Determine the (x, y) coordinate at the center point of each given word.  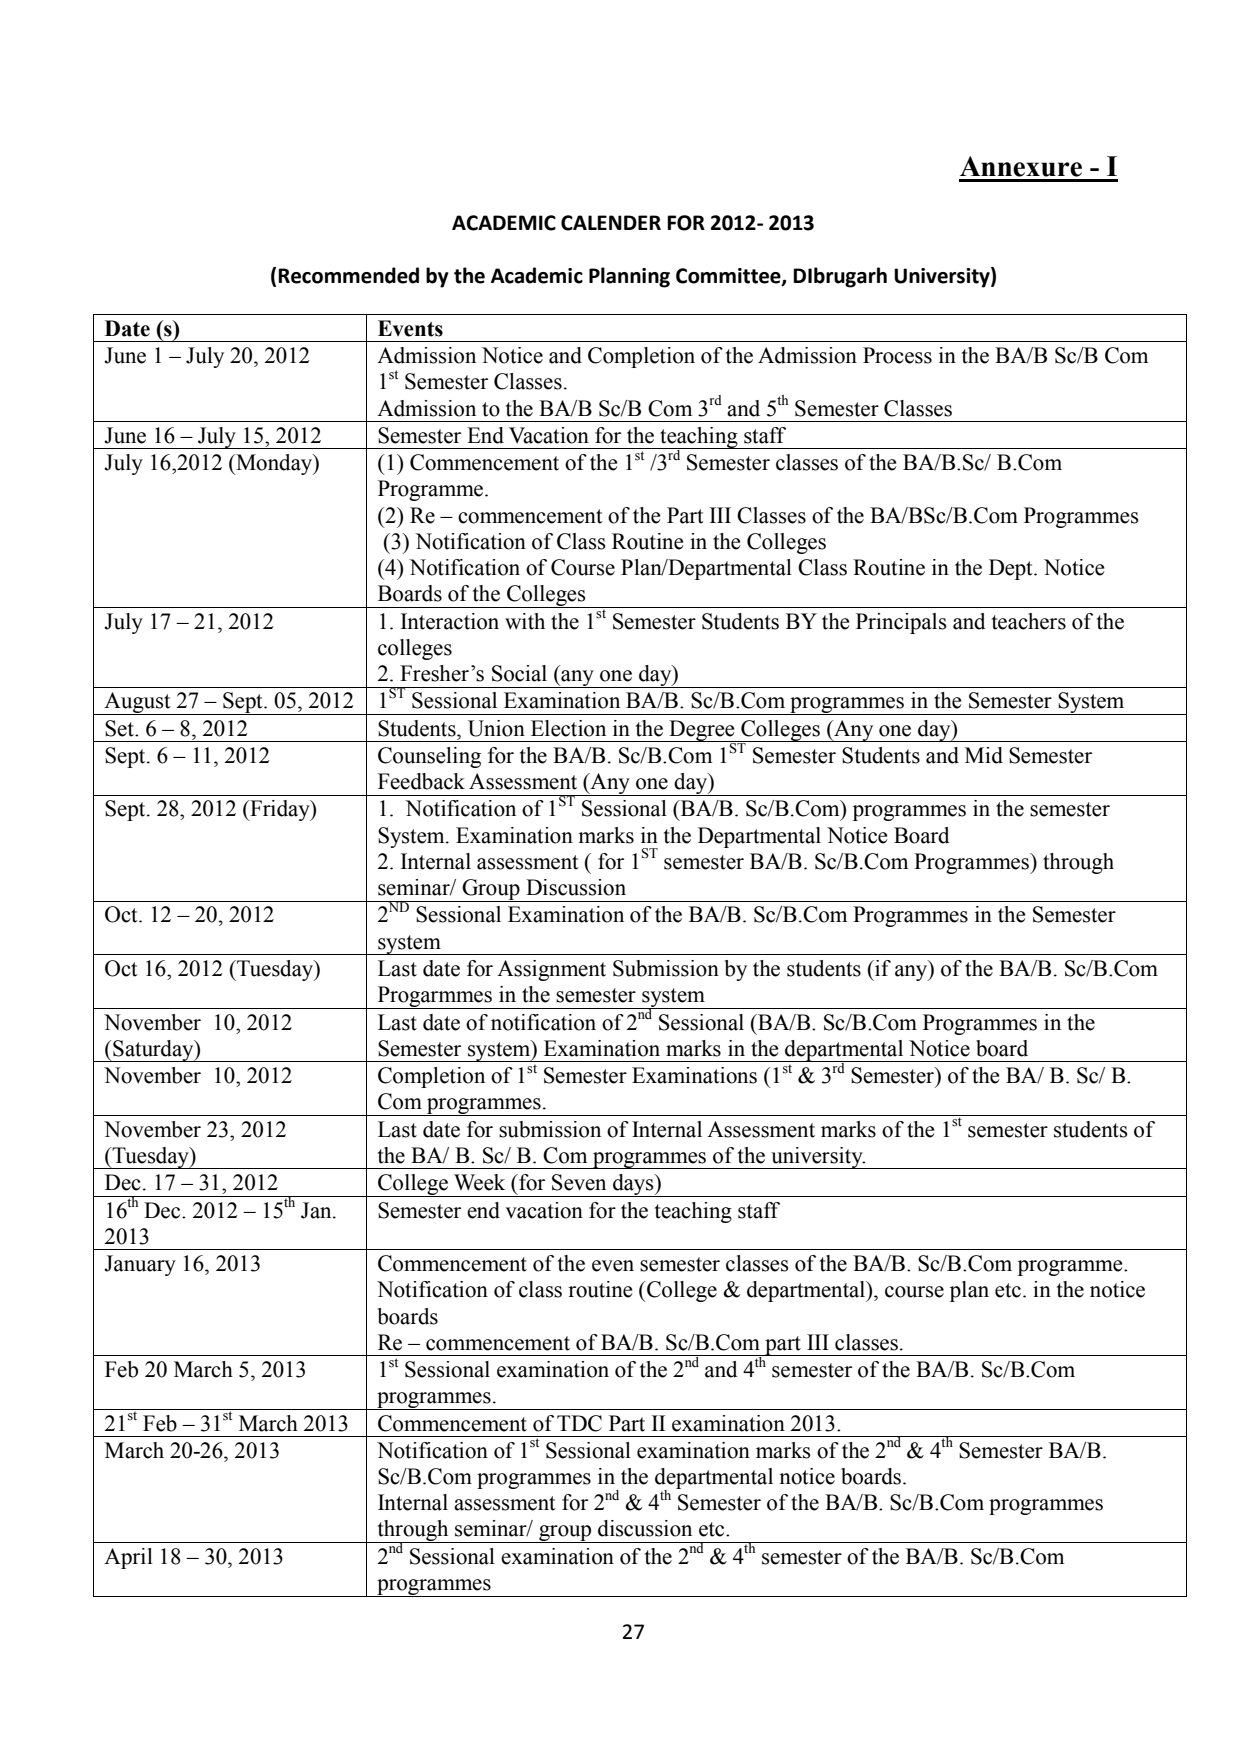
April (128, 1558)
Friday (280, 810)
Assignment (551, 970)
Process (897, 355)
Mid (984, 755)
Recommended (348, 275)
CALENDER (611, 223)
